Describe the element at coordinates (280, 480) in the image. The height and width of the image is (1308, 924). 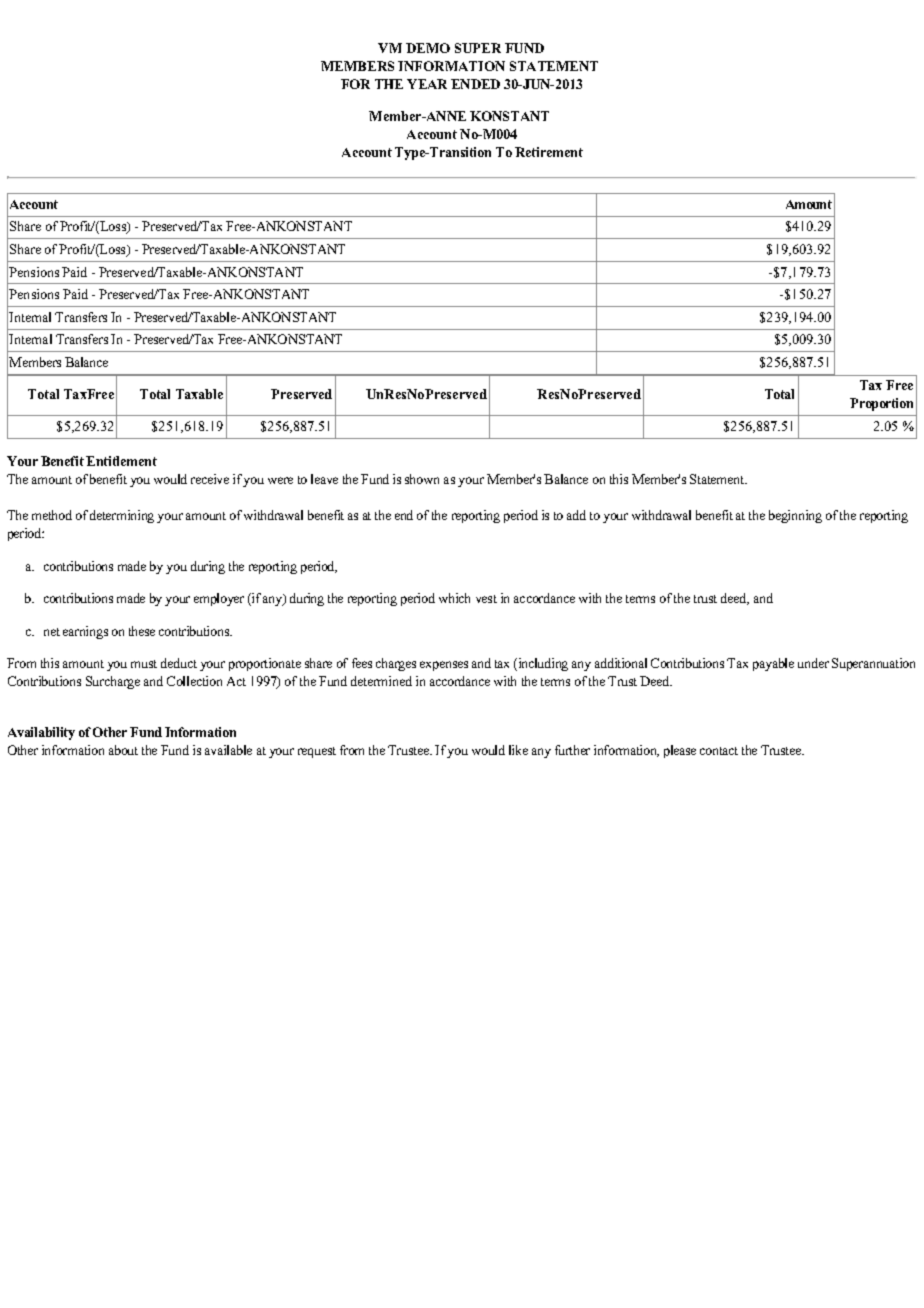
I see `were` at that location.
